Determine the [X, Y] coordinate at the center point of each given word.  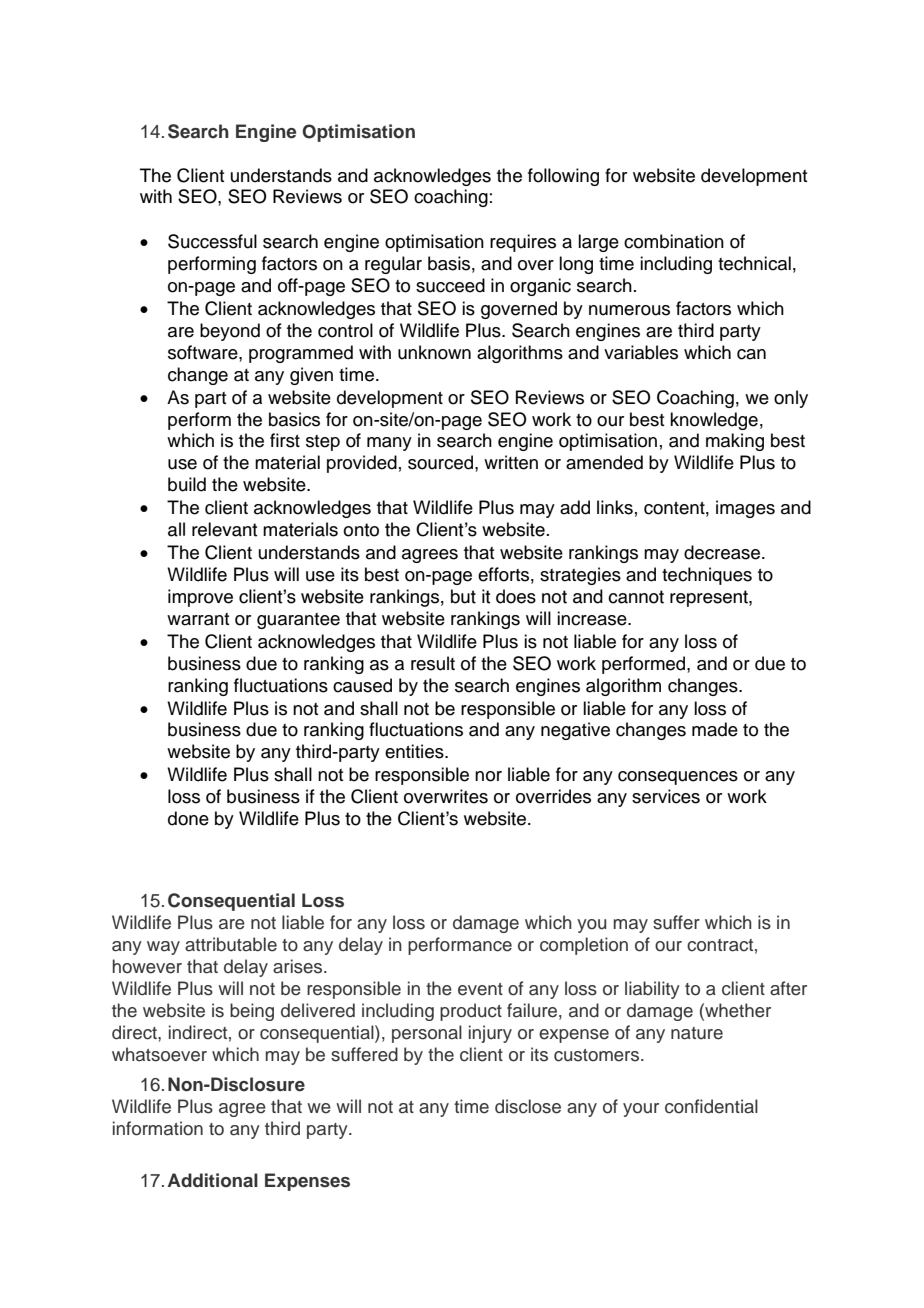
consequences [678, 778]
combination [674, 241]
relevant [225, 529]
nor [488, 776]
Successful [212, 241]
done [188, 818]
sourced [440, 462]
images [745, 509]
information [158, 1128]
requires [523, 243]
